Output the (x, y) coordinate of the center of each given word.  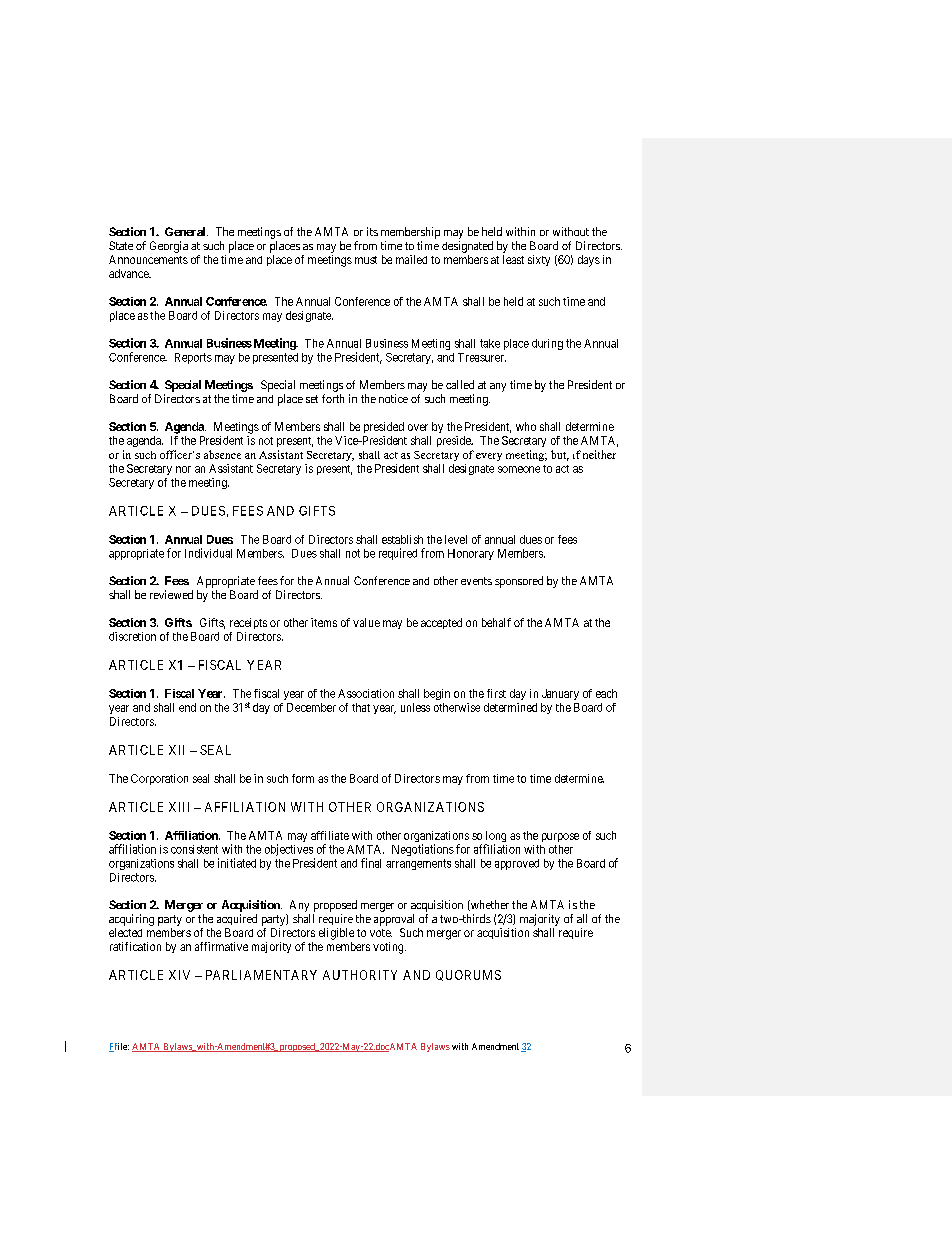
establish (402, 539)
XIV (179, 975)
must (366, 260)
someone (519, 469)
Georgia (169, 247)
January (560, 694)
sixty (539, 260)
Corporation (159, 779)
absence (222, 454)
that (361, 707)
